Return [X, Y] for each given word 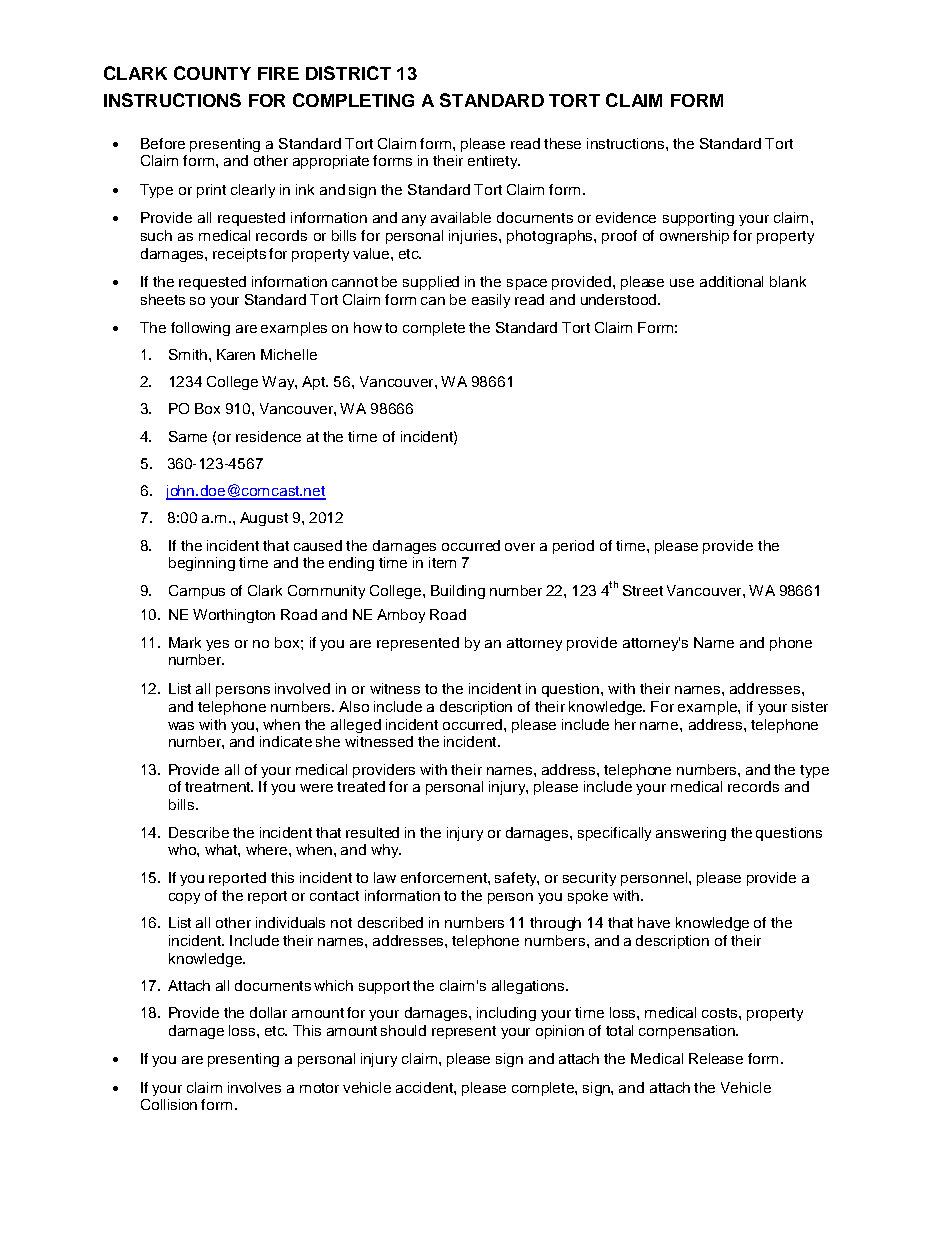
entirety [494, 162]
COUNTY [212, 73]
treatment [219, 787]
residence [268, 436]
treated [361, 786]
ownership [694, 237]
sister [810, 706]
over [520, 547]
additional [731, 281]
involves [254, 1087]
